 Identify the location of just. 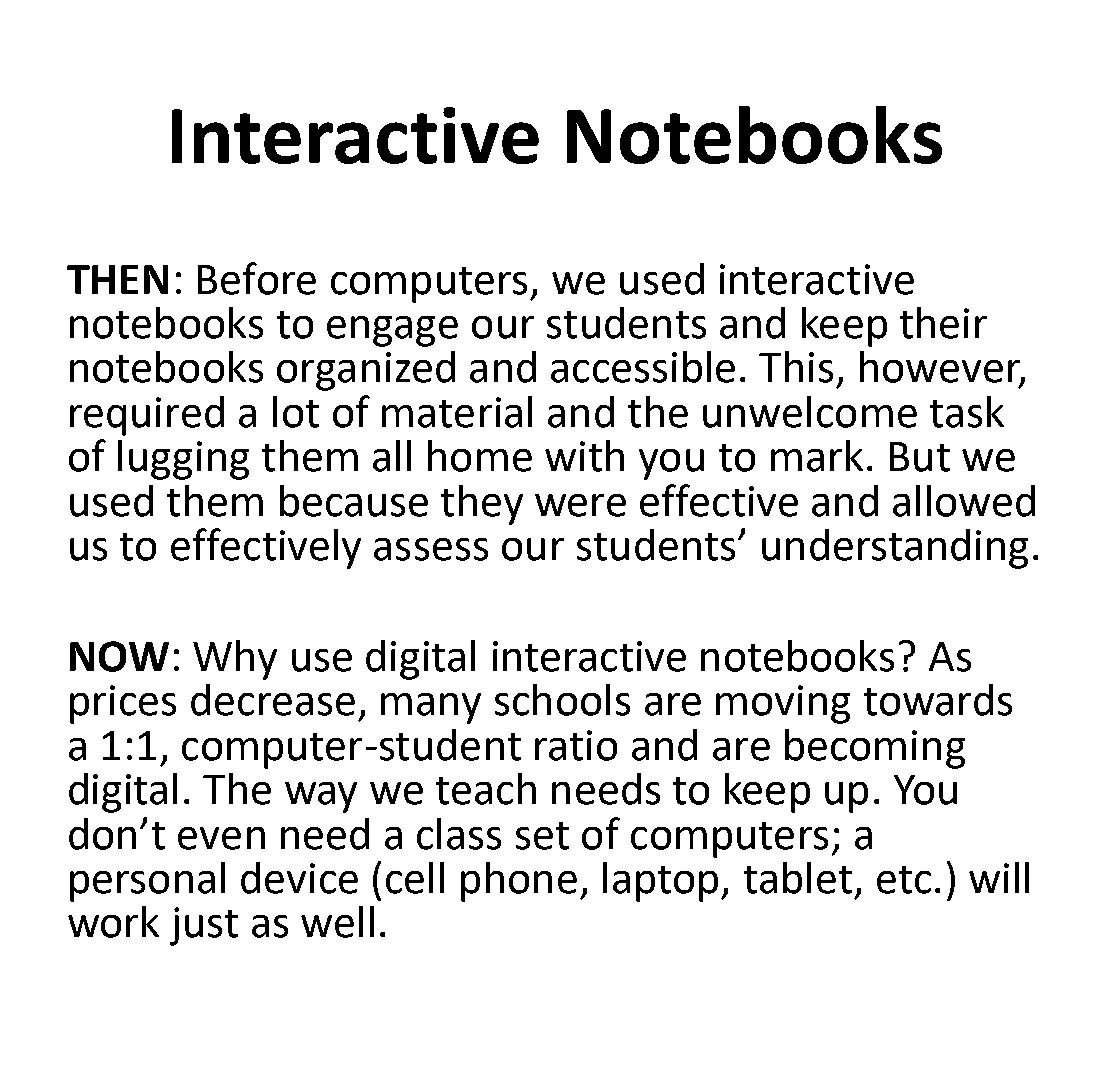
(204, 926).
